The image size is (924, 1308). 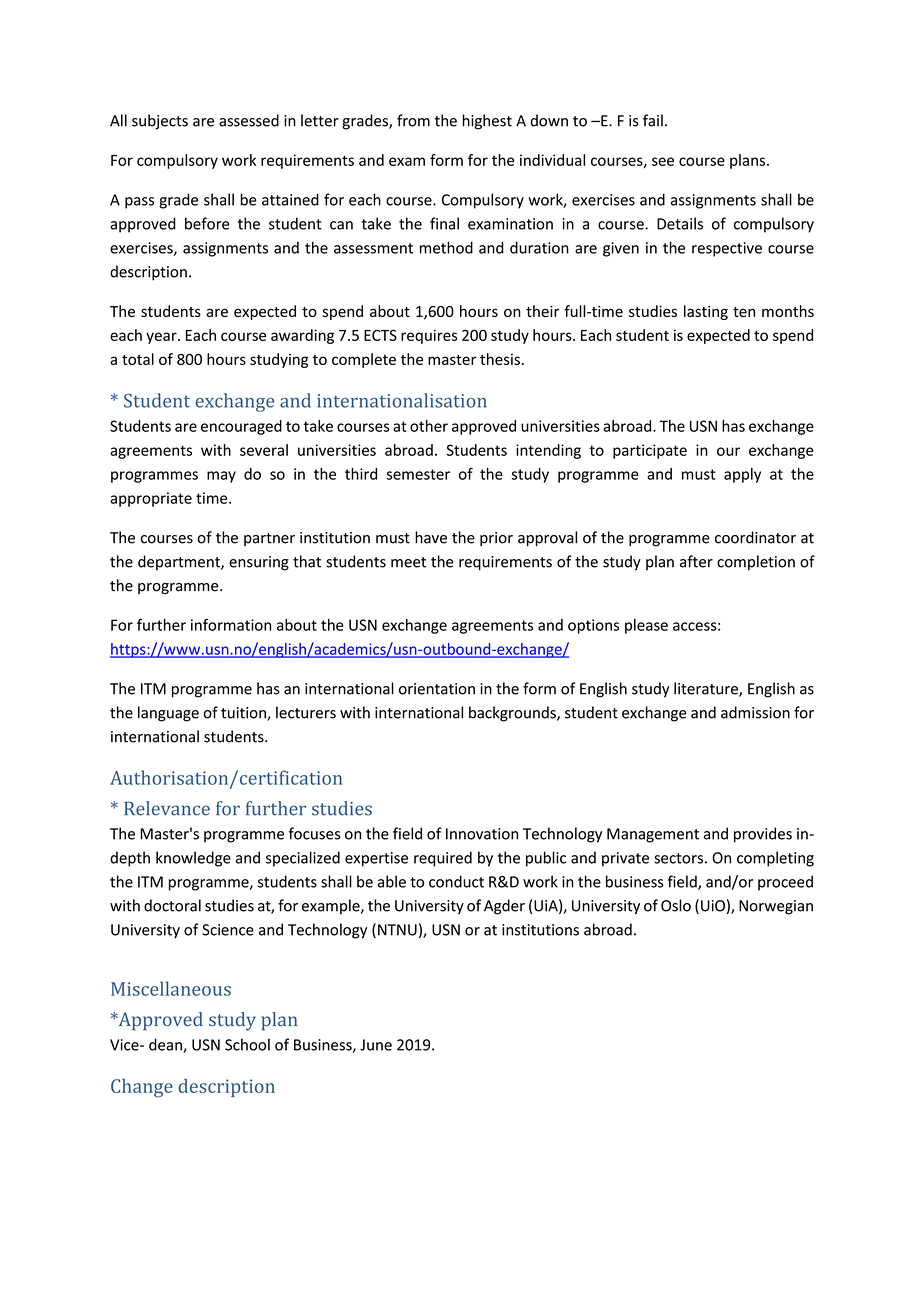 I want to click on highest, so click(x=487, y=122).
